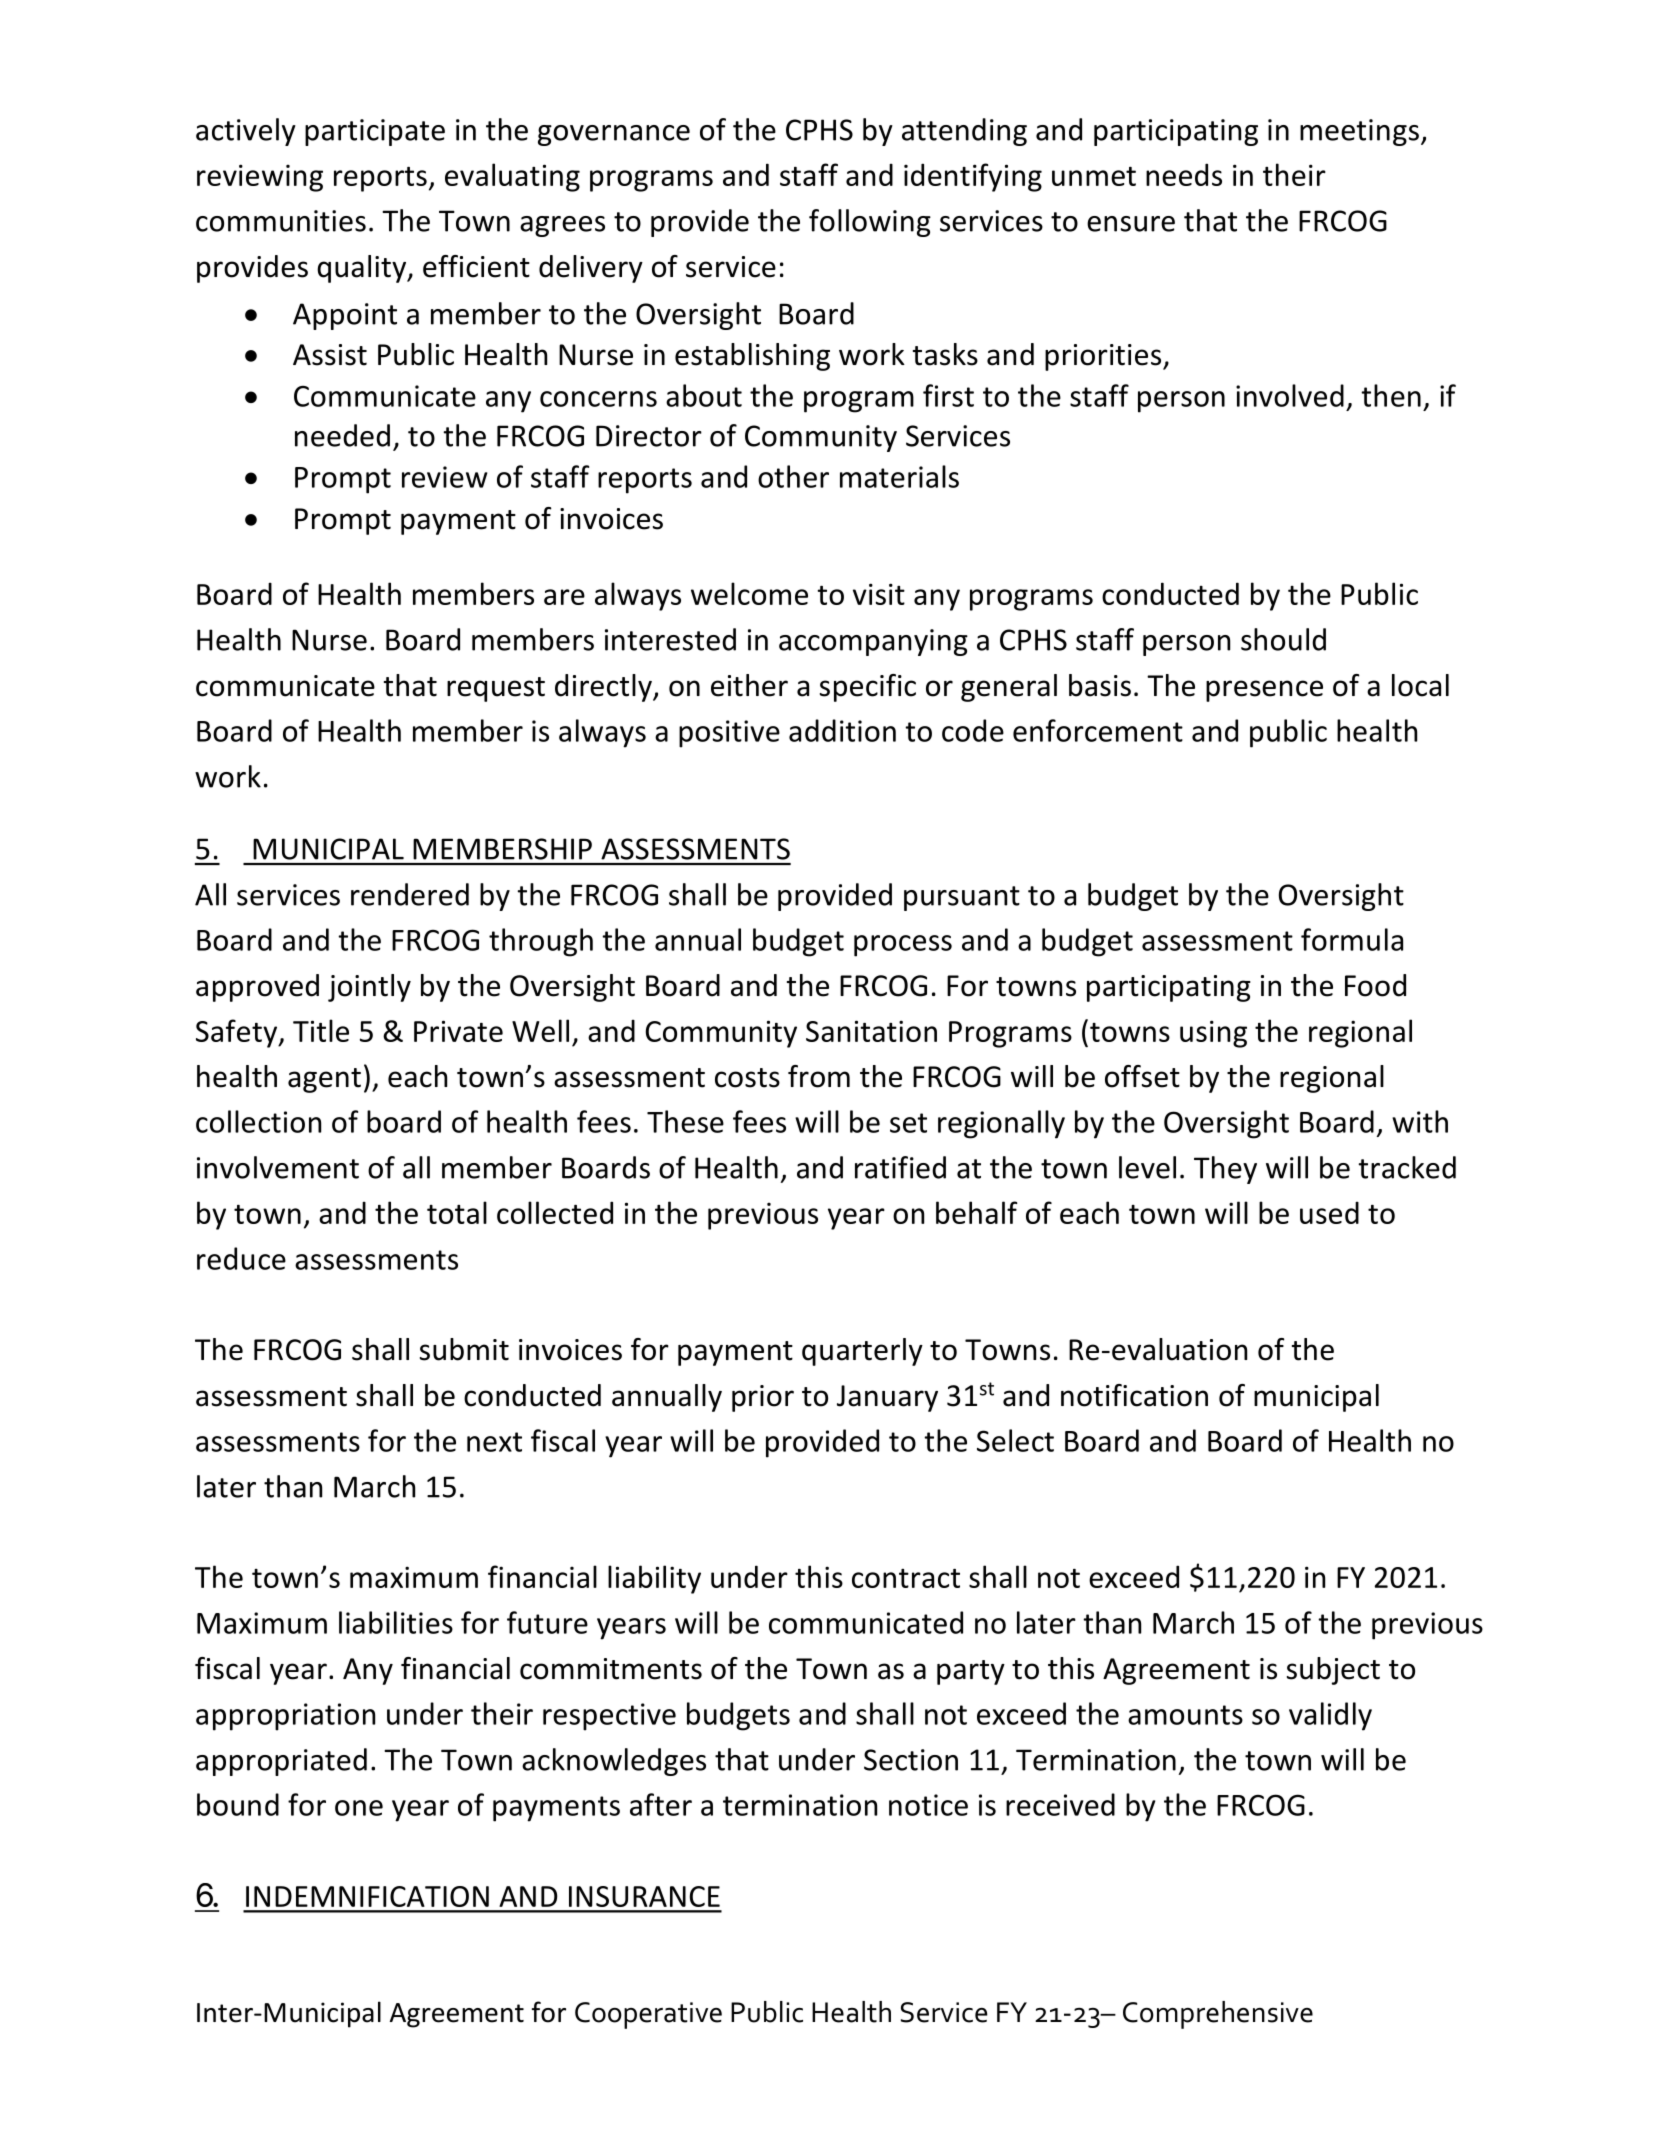  What do you see at coordinates (1134, 1395) in the screenshot?
I see `notification` at bounding box center [1134, 1395].
